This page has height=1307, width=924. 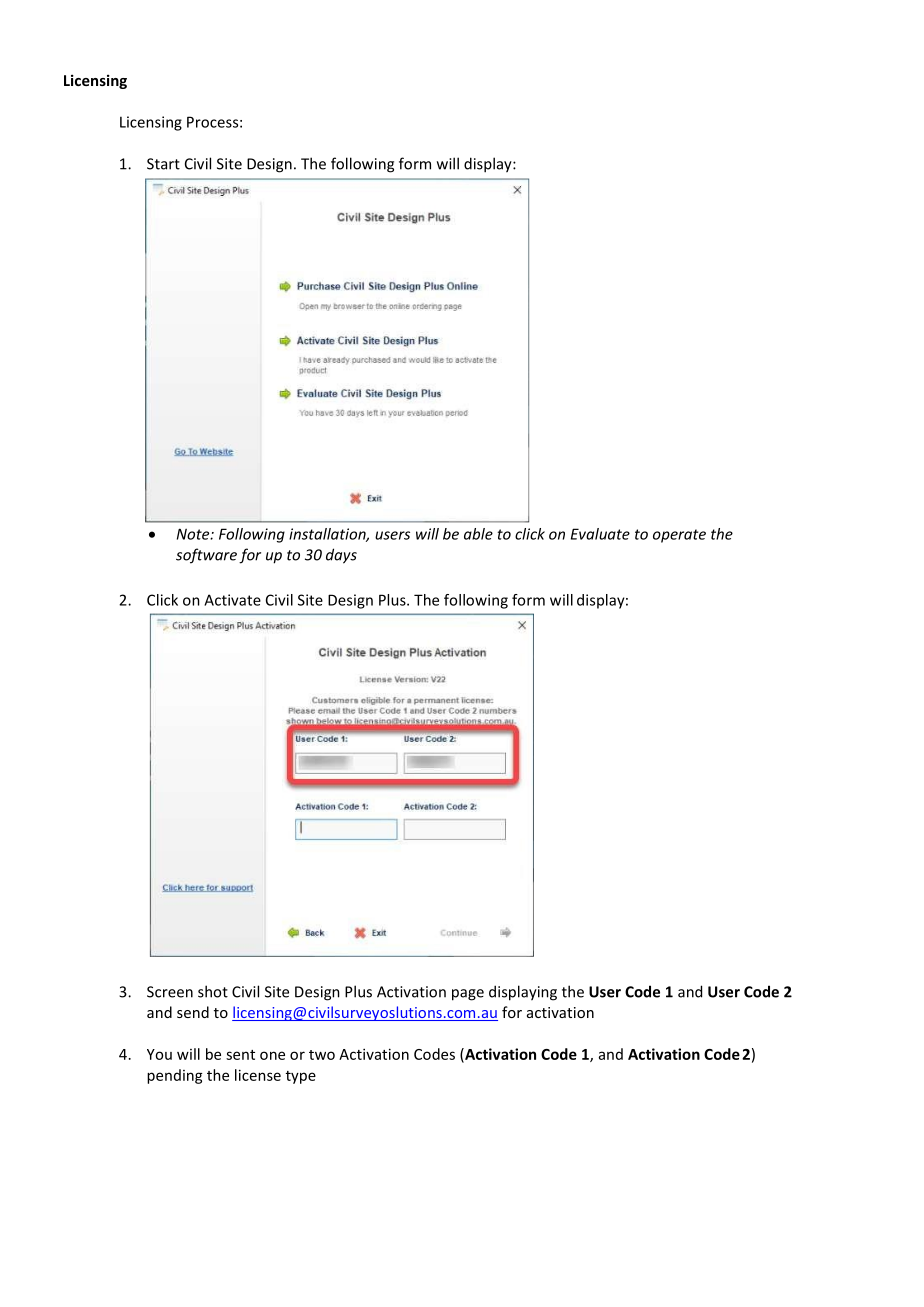 What do you see at coordinates (468, 995) in the page?
I see `page` at bounding box center [468, 995].
